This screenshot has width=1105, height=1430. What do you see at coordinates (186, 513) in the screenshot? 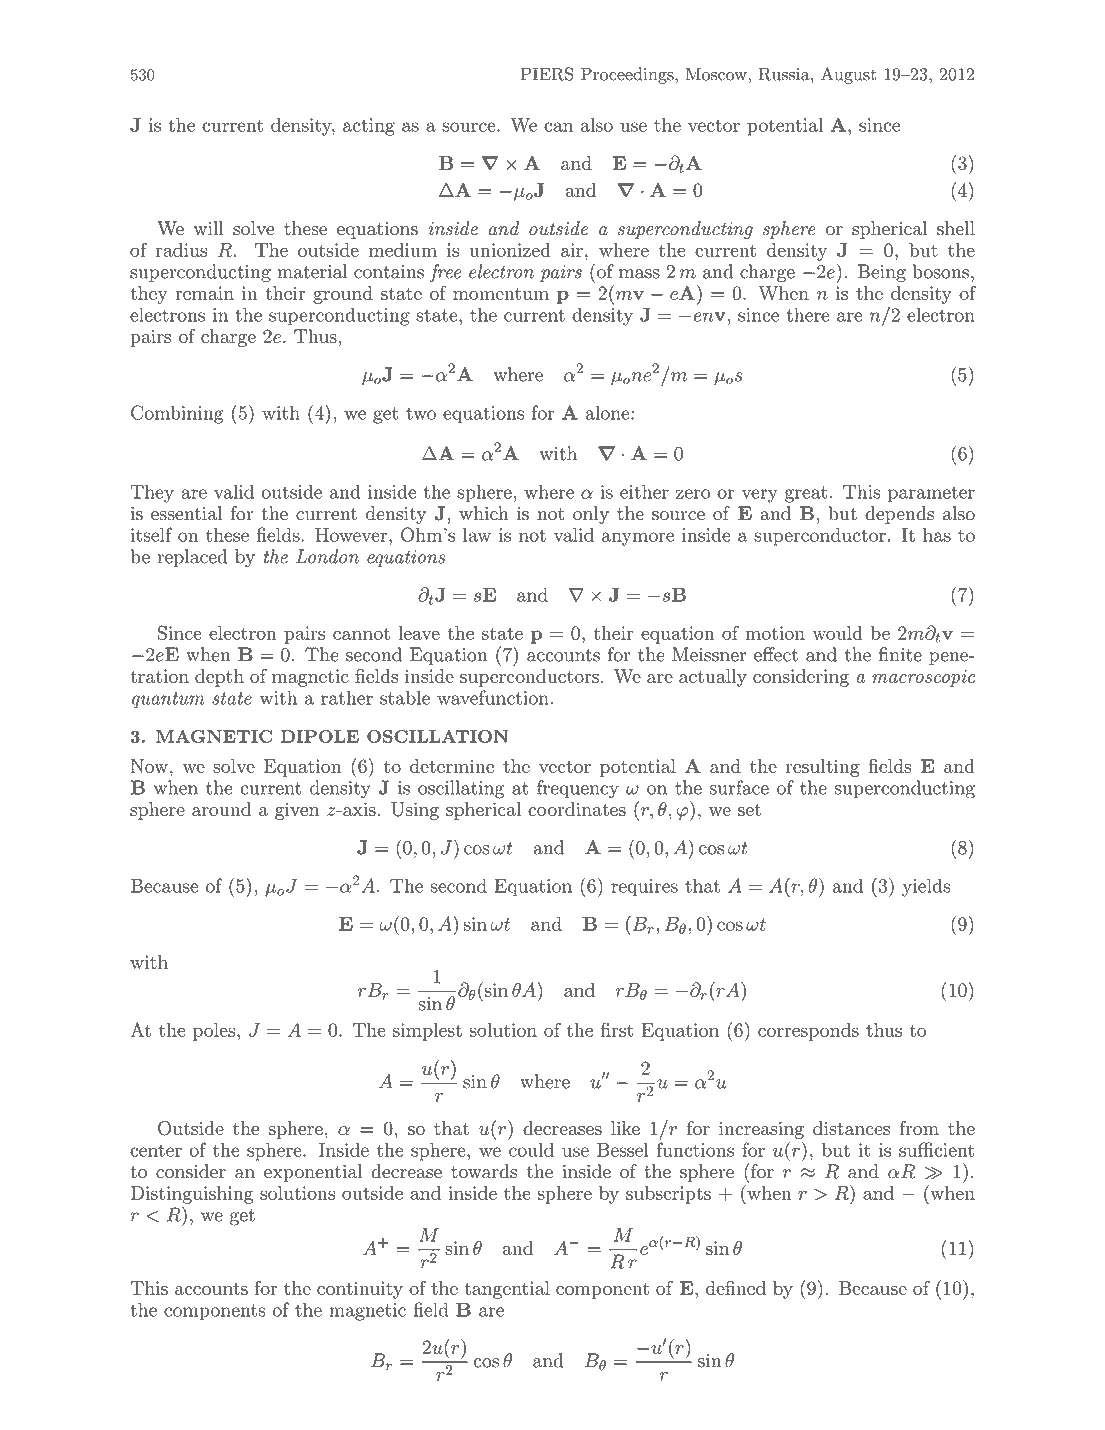
I see `essential` at bounding box center [186, 513].
